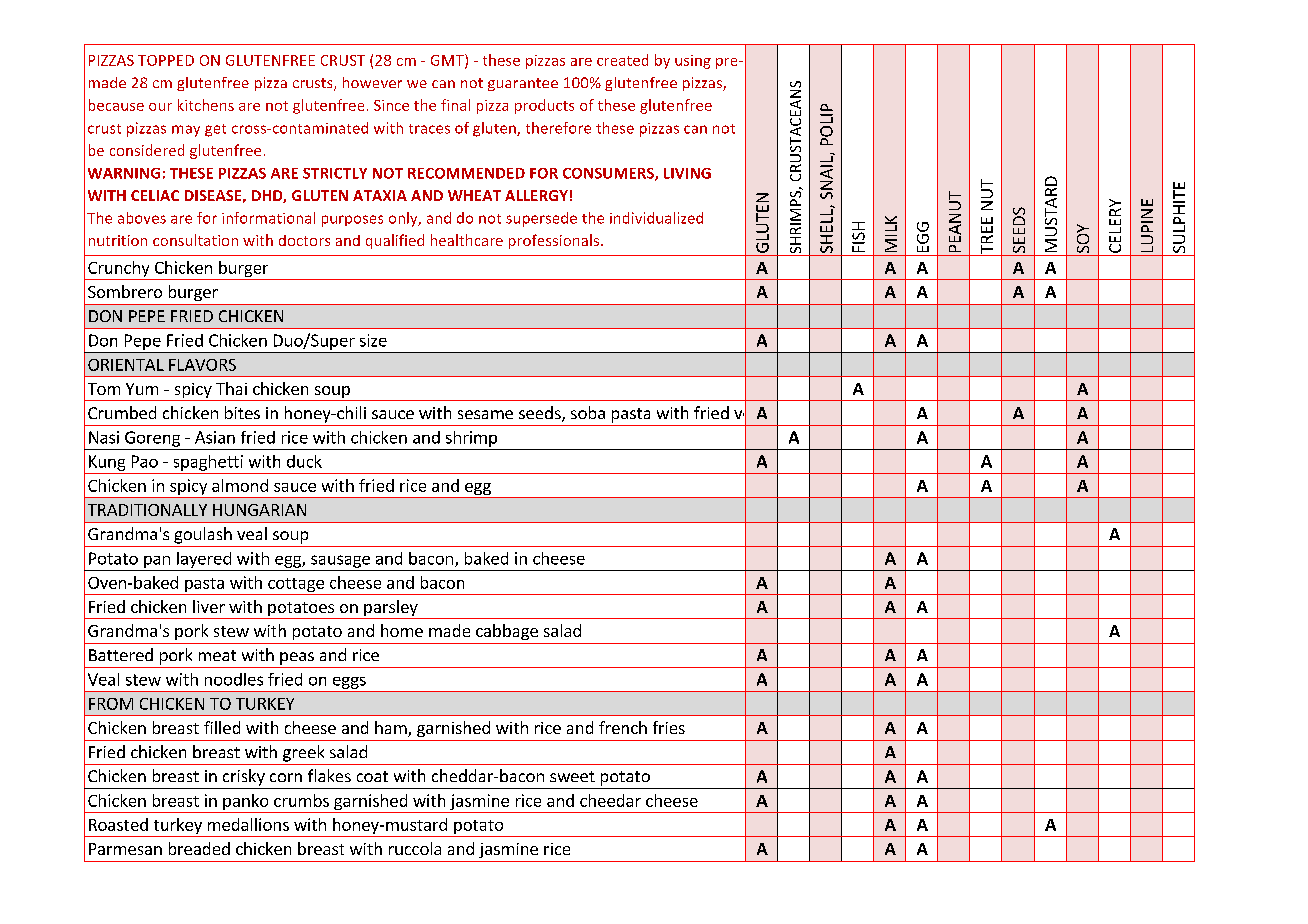 The height and width of the document is (924, 1308). I want to click on however, so click(372, 82).
